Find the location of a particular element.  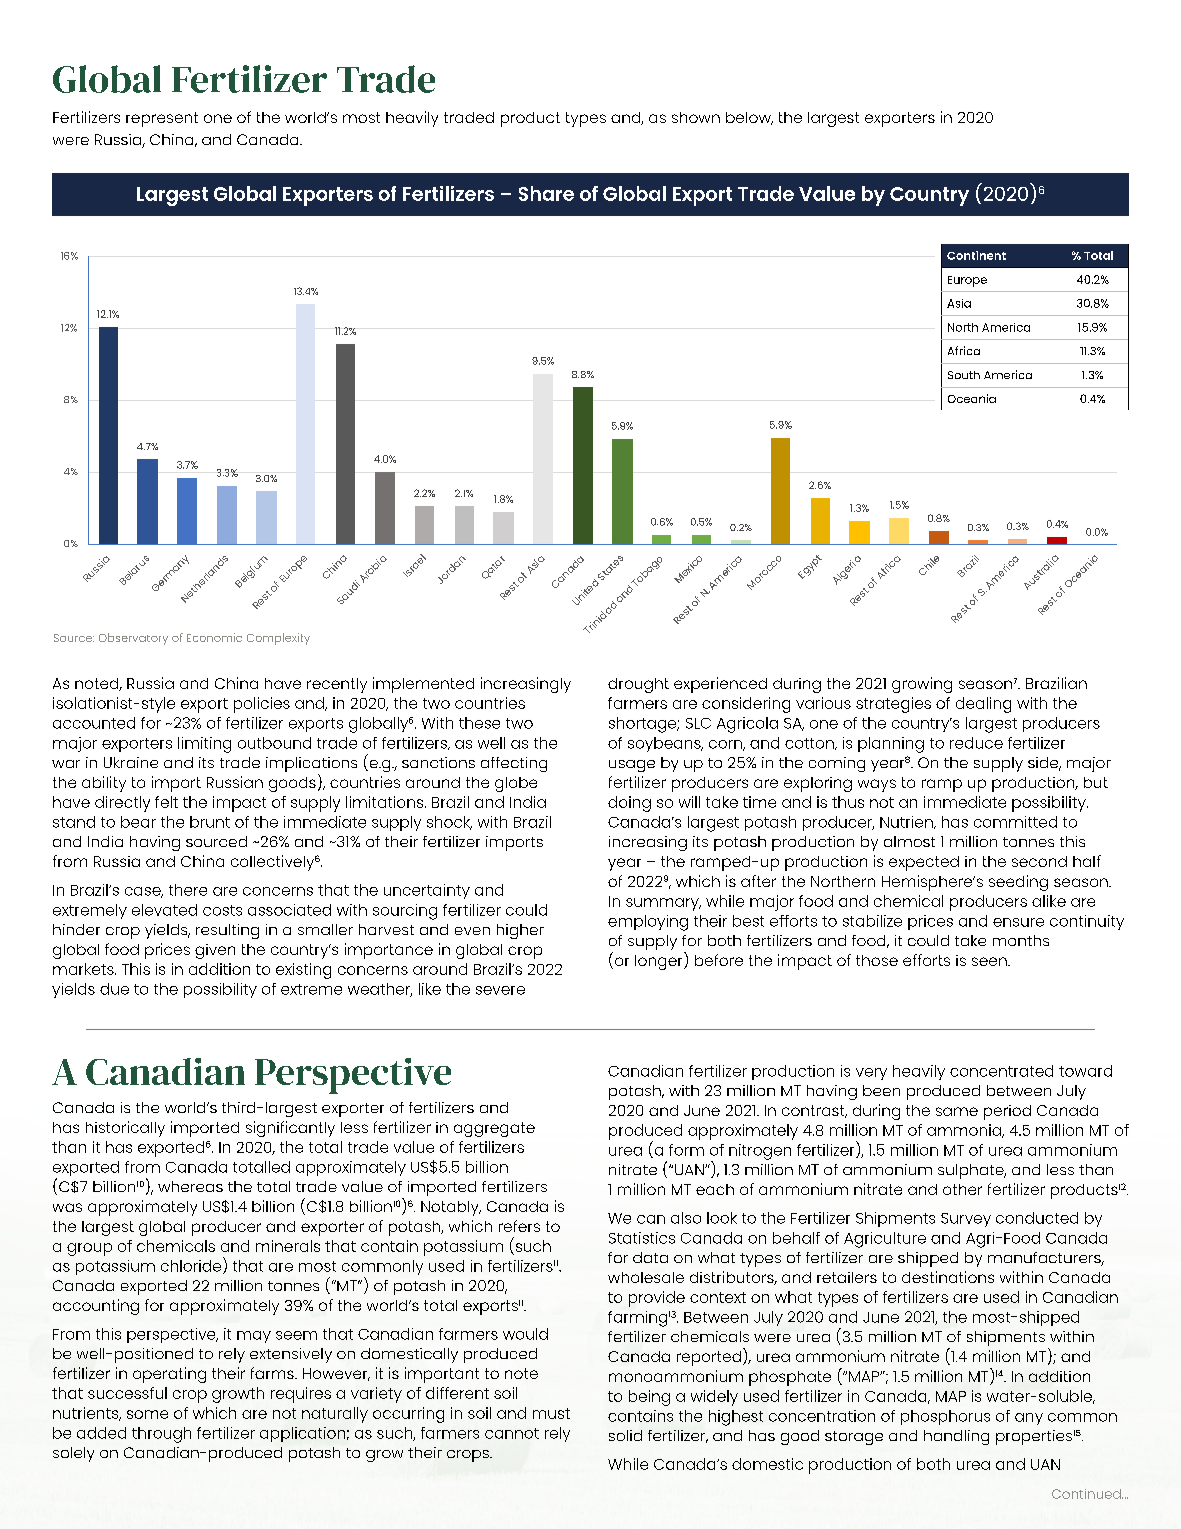

felt is located at coordinates (166, 802).
